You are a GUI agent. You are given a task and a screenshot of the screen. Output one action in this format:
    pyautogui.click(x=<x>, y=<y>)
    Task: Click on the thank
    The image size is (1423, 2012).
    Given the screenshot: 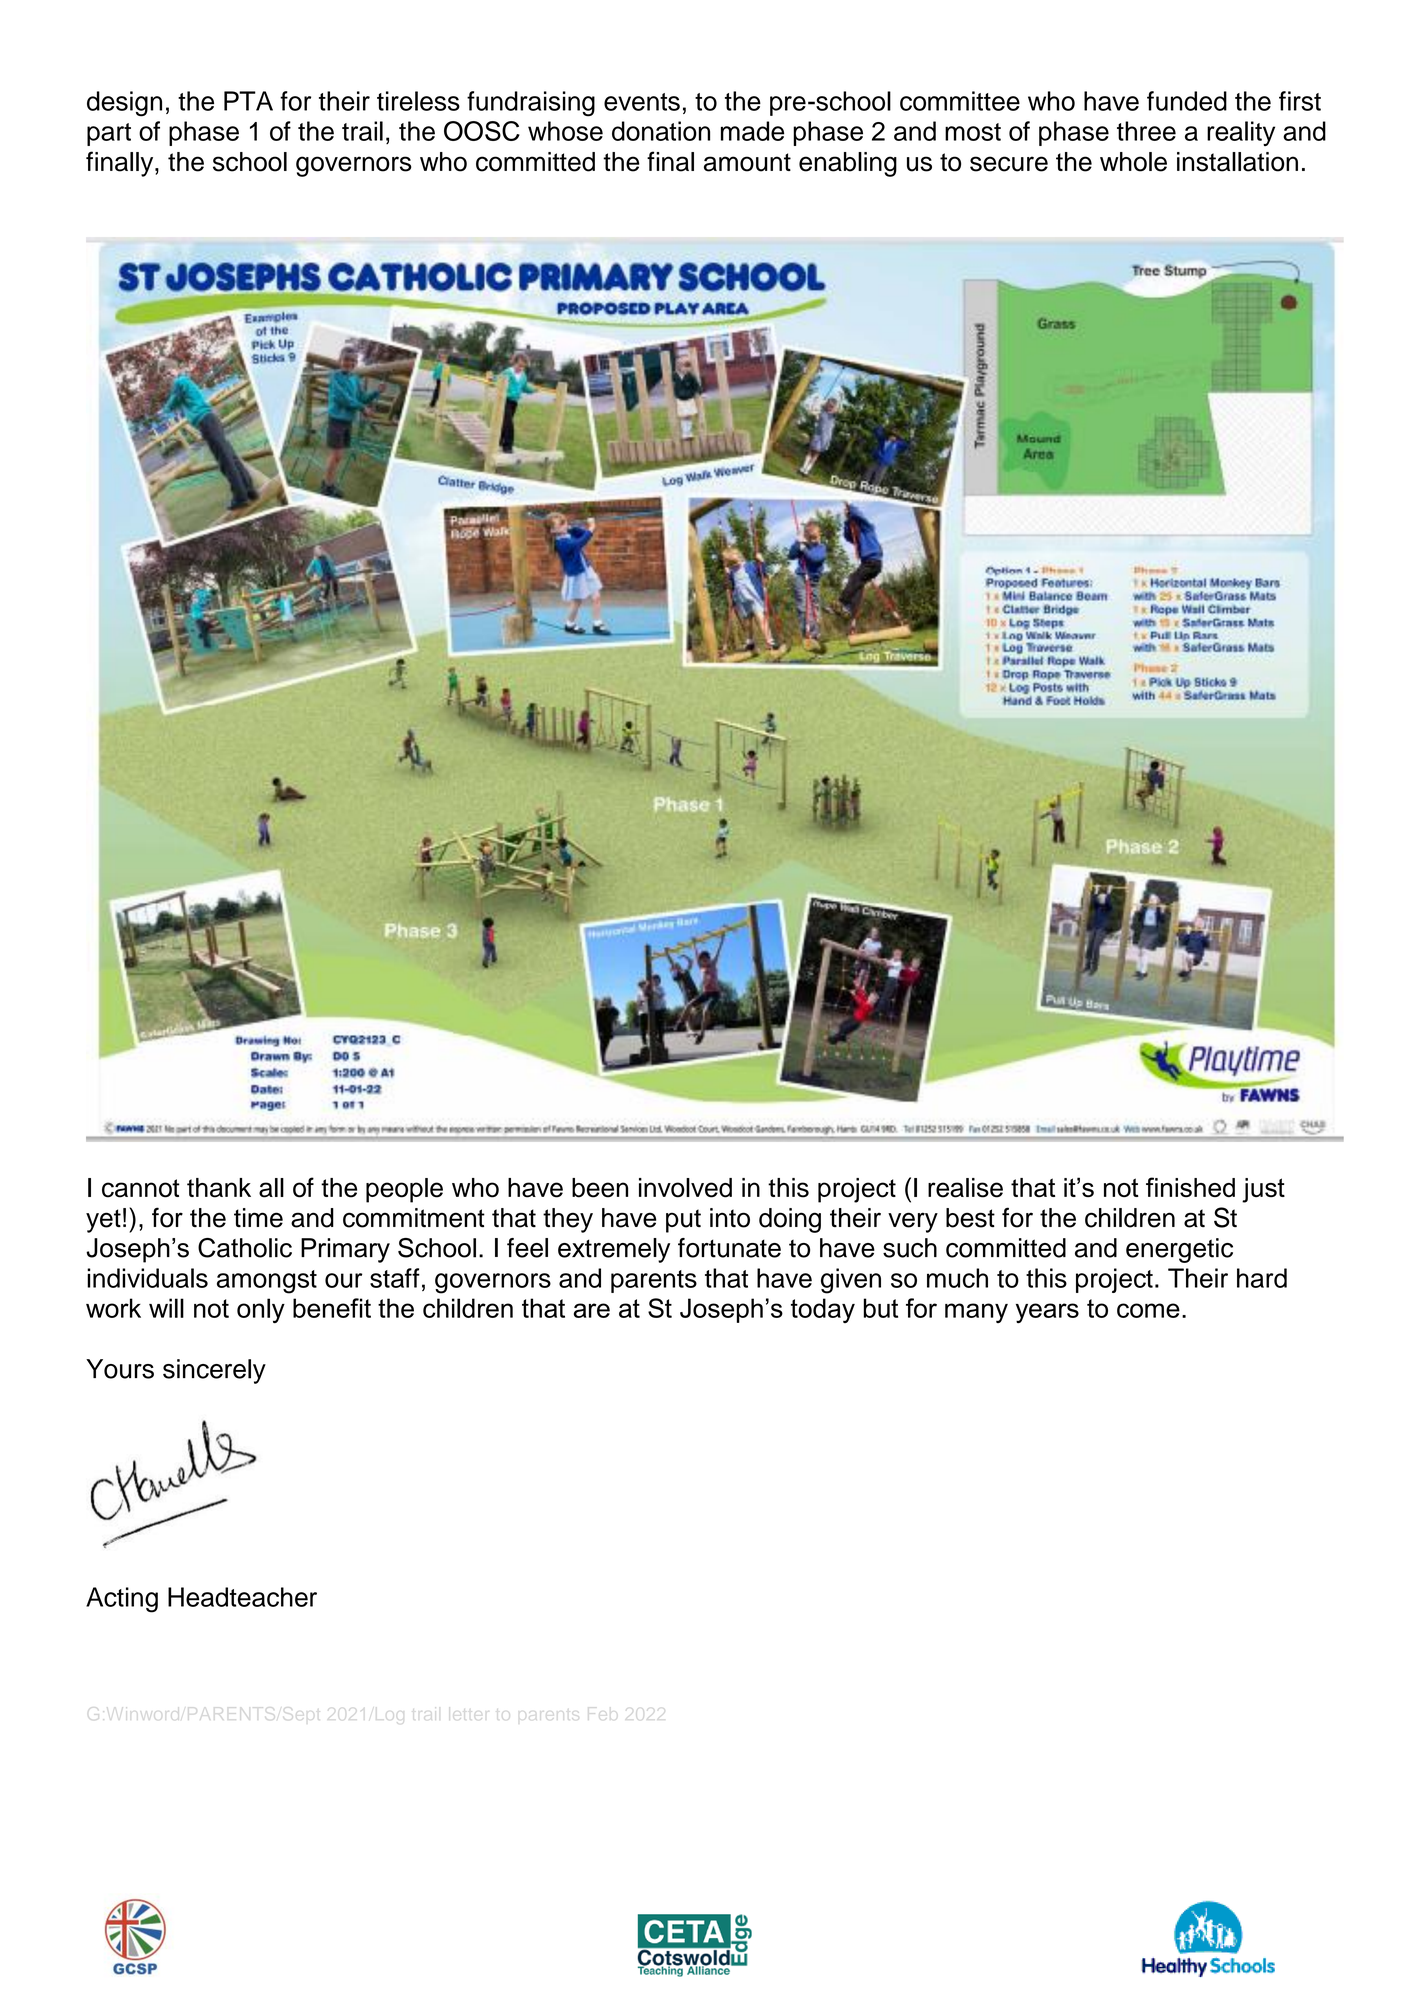 What is the action you would take?
    pyautogui.click(x=219, y=1188)
